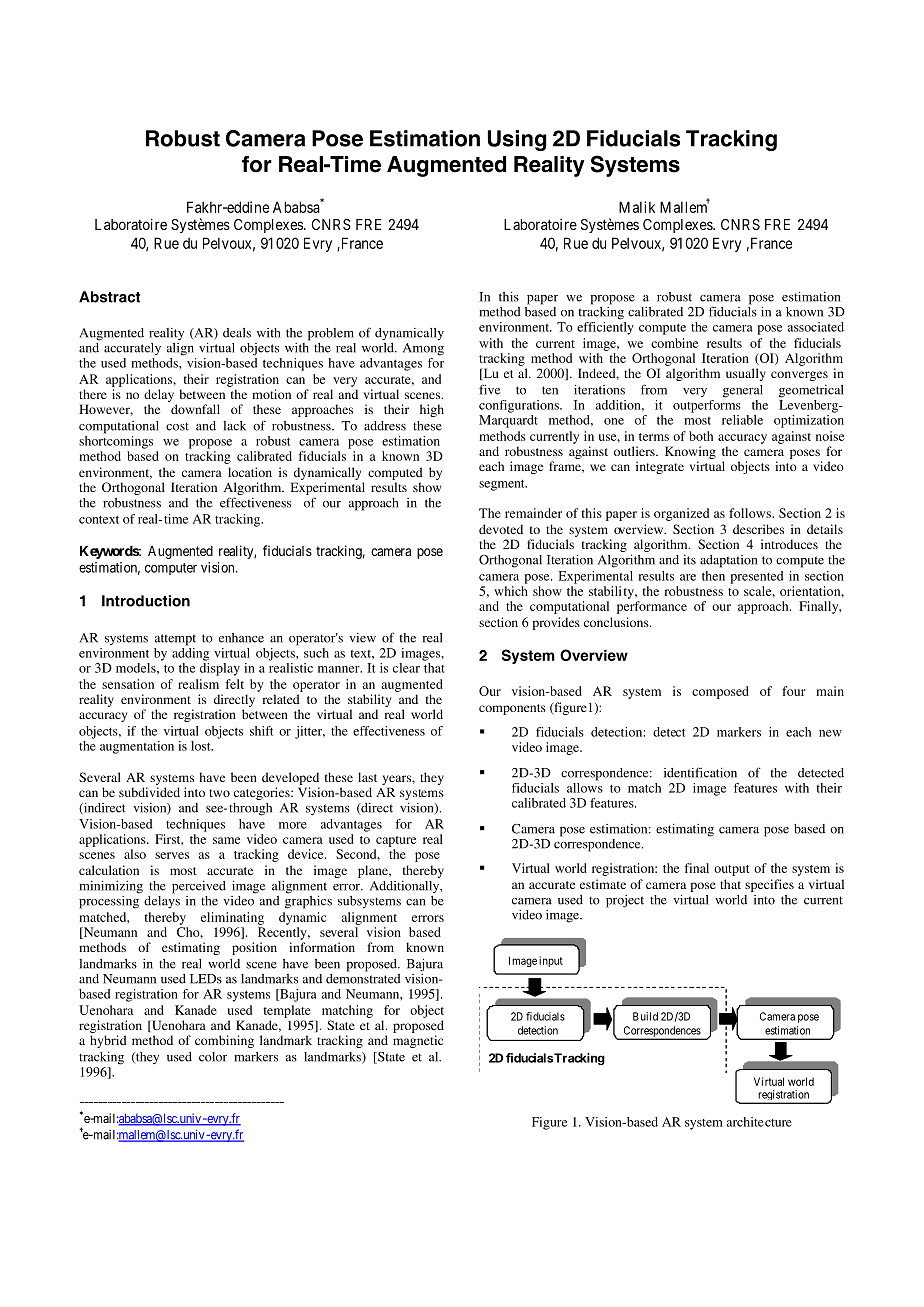  What do you see at coordinates (637, 207) in the image?
I see `Malik` at bounding box center [637, 207].
